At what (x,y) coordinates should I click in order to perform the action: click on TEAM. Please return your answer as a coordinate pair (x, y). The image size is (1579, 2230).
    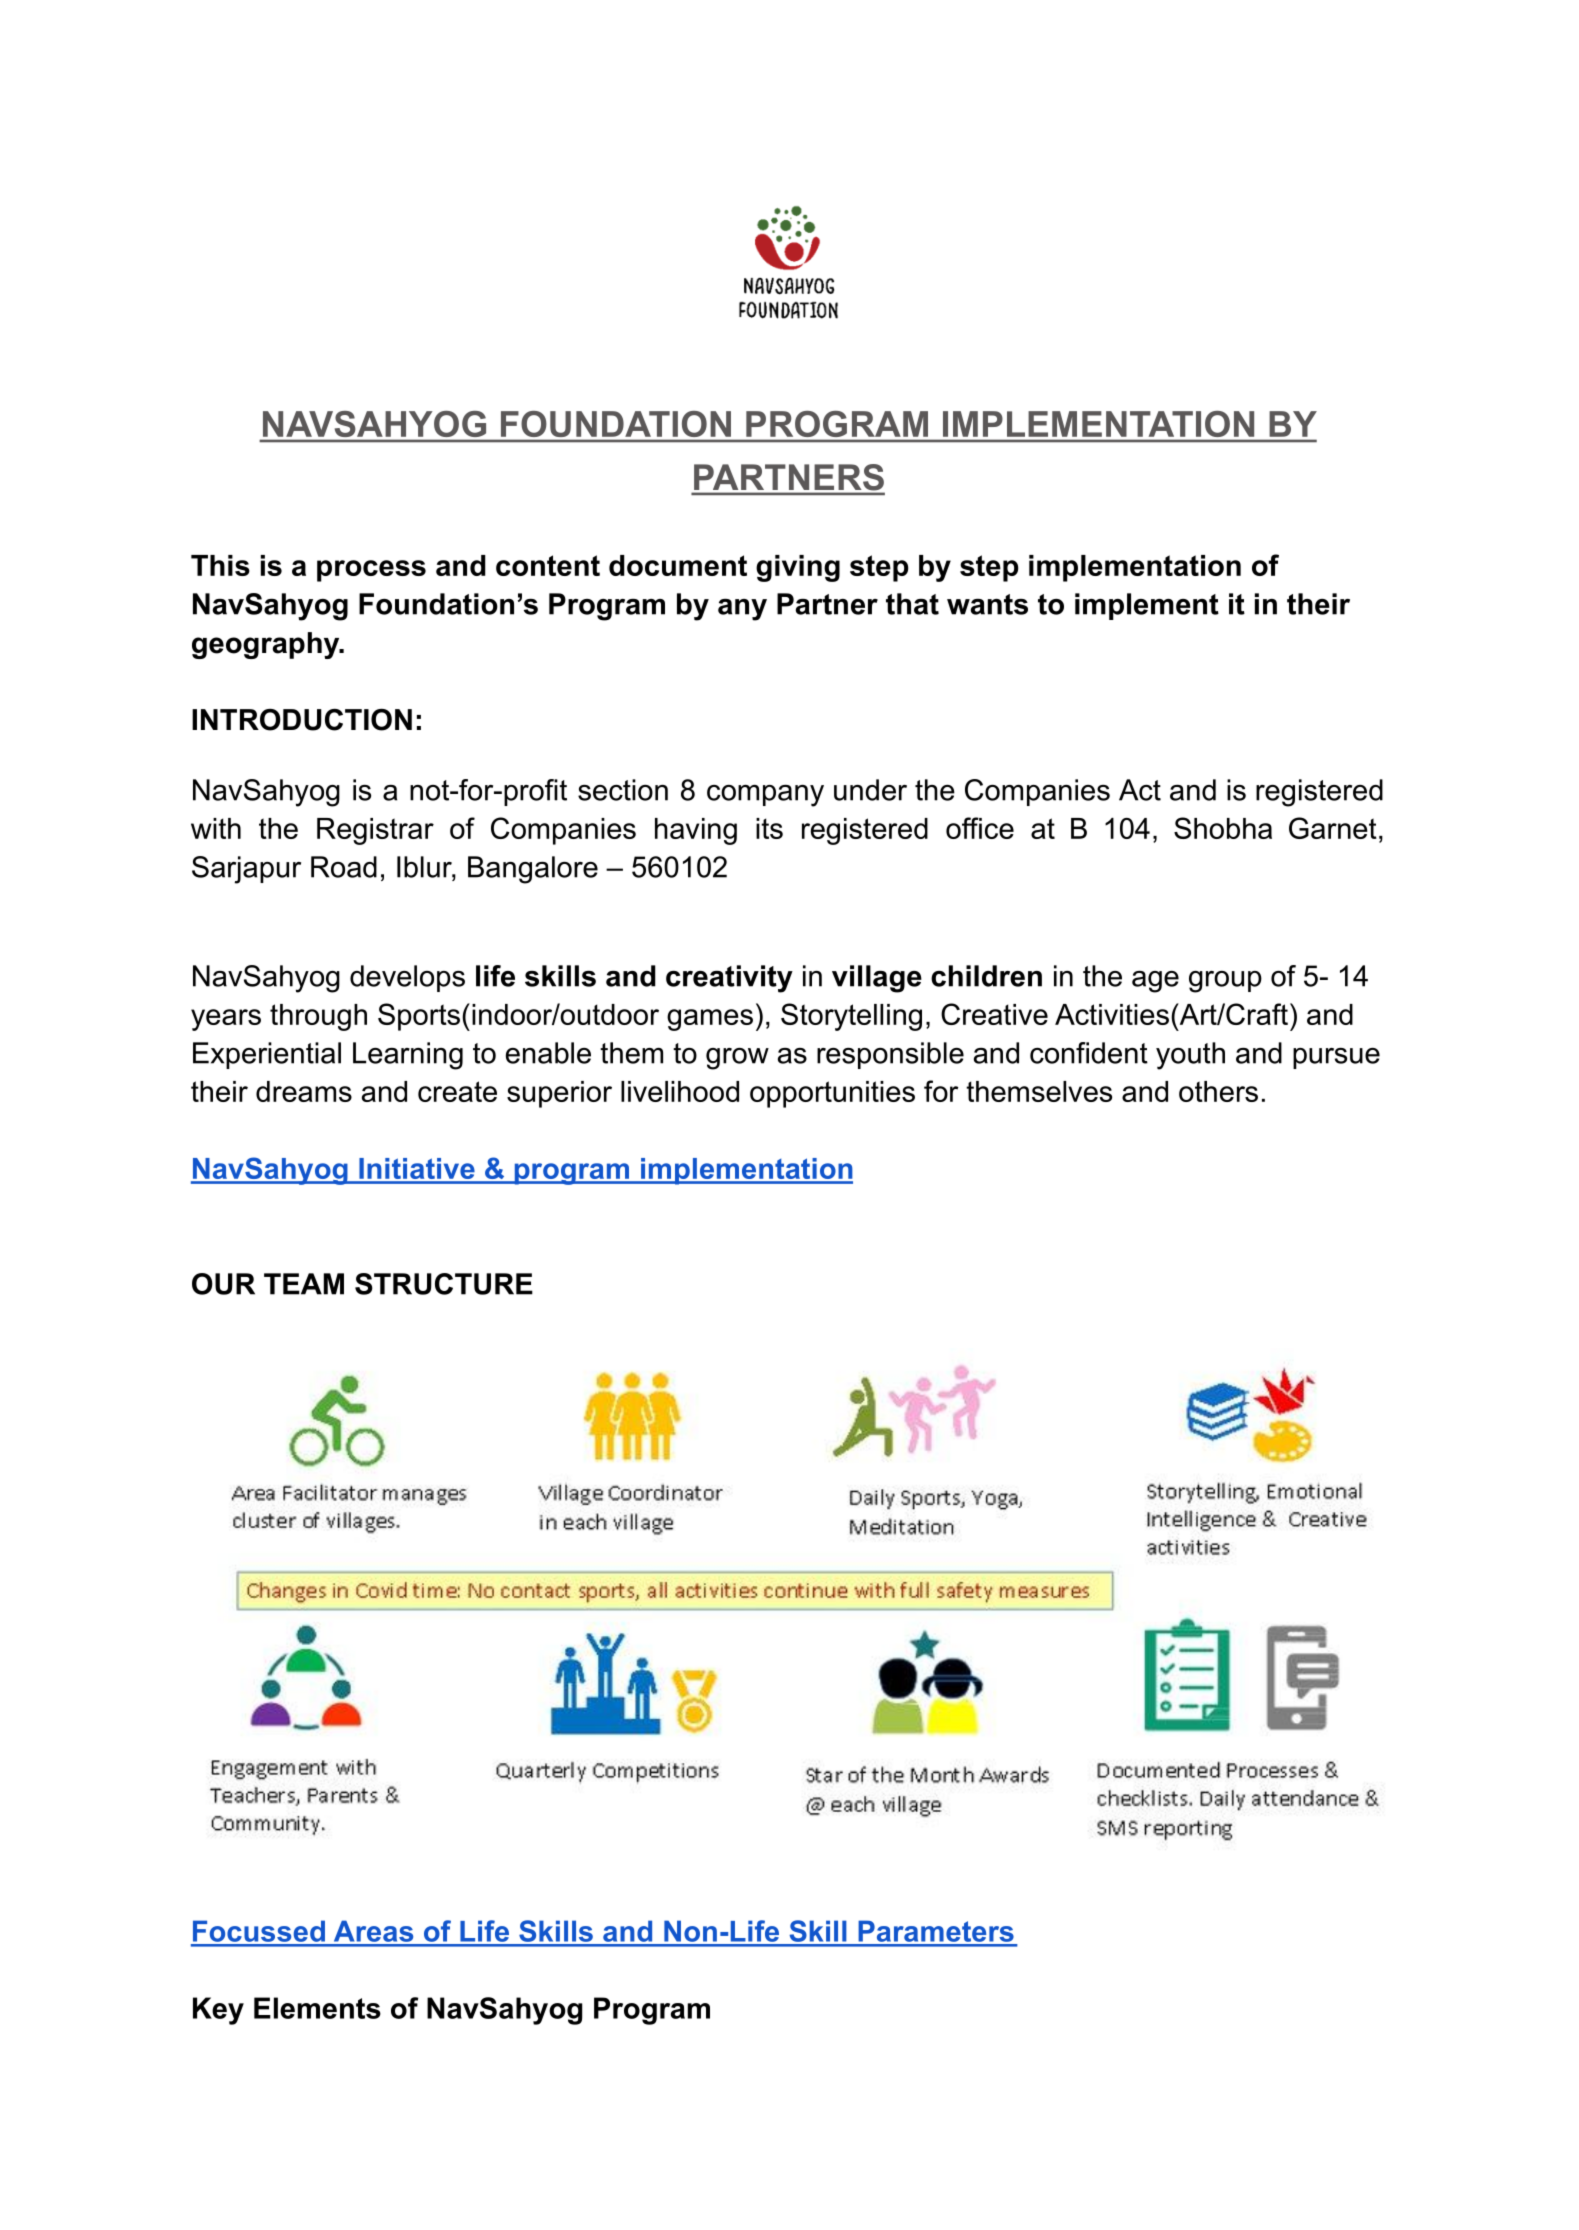
    Looking at the image, I should click on (304, 1284).
